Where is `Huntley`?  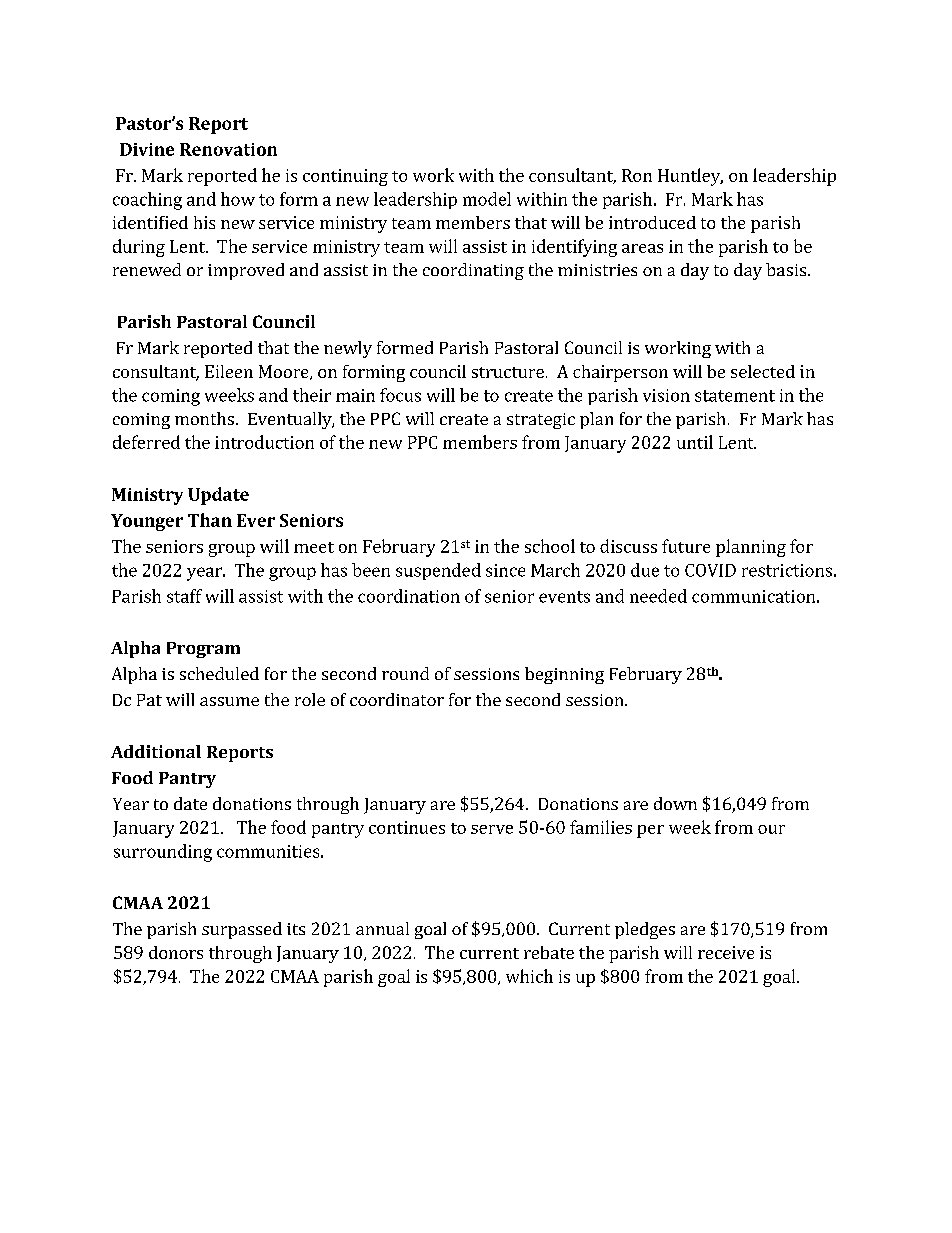
Huntley is located at coordinates (690, 177).
